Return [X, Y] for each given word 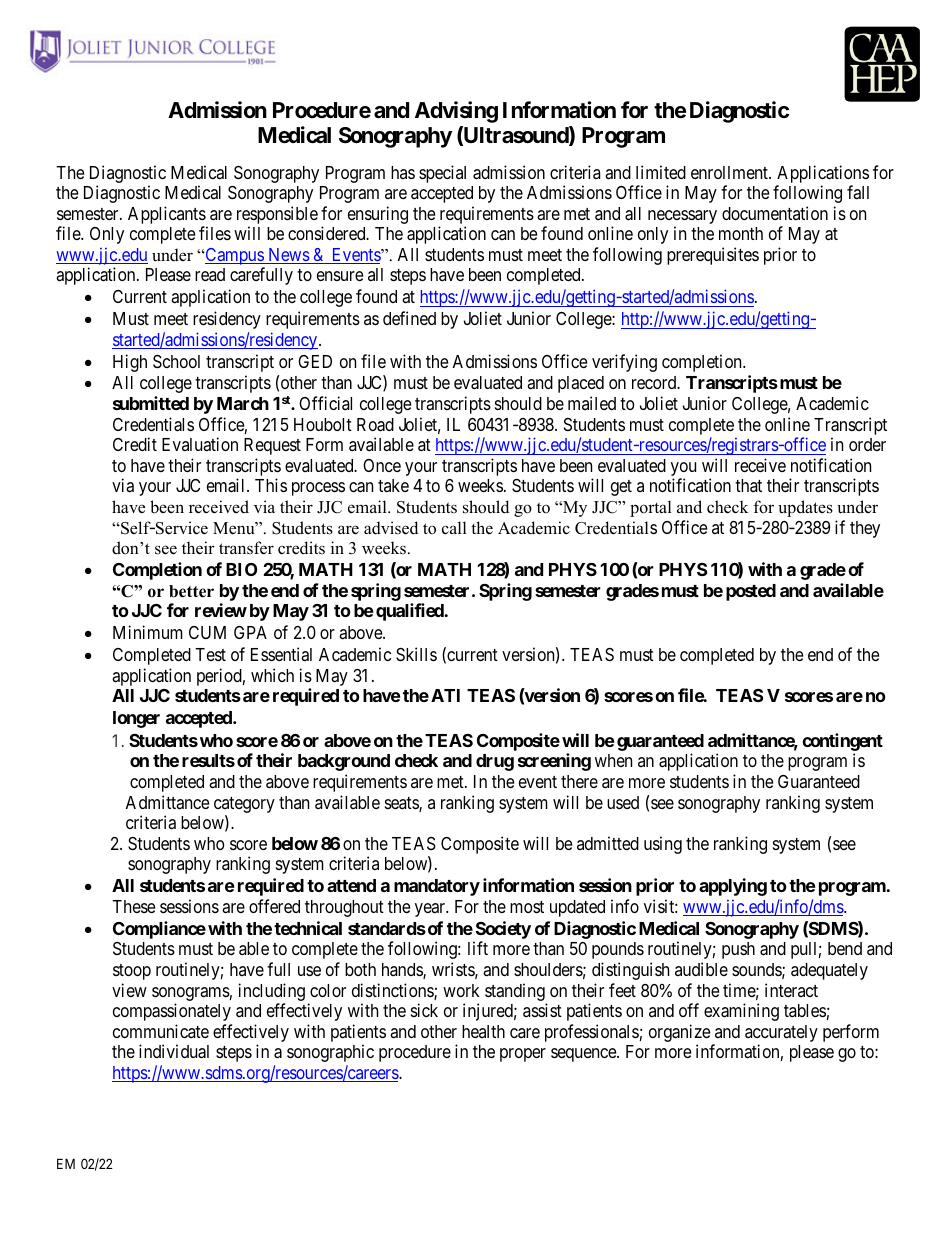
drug [495, 762]
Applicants [167, 215]
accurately [781, 1033]
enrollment [730, 172]
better [191, 591]
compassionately [172, 1012]
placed [581, 384]
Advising [456, 112]
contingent [842, 743]
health [483, 1031]
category [244, 805]
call [454, 528]
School [176, 362]
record [655, 382]
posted [751, 592]
